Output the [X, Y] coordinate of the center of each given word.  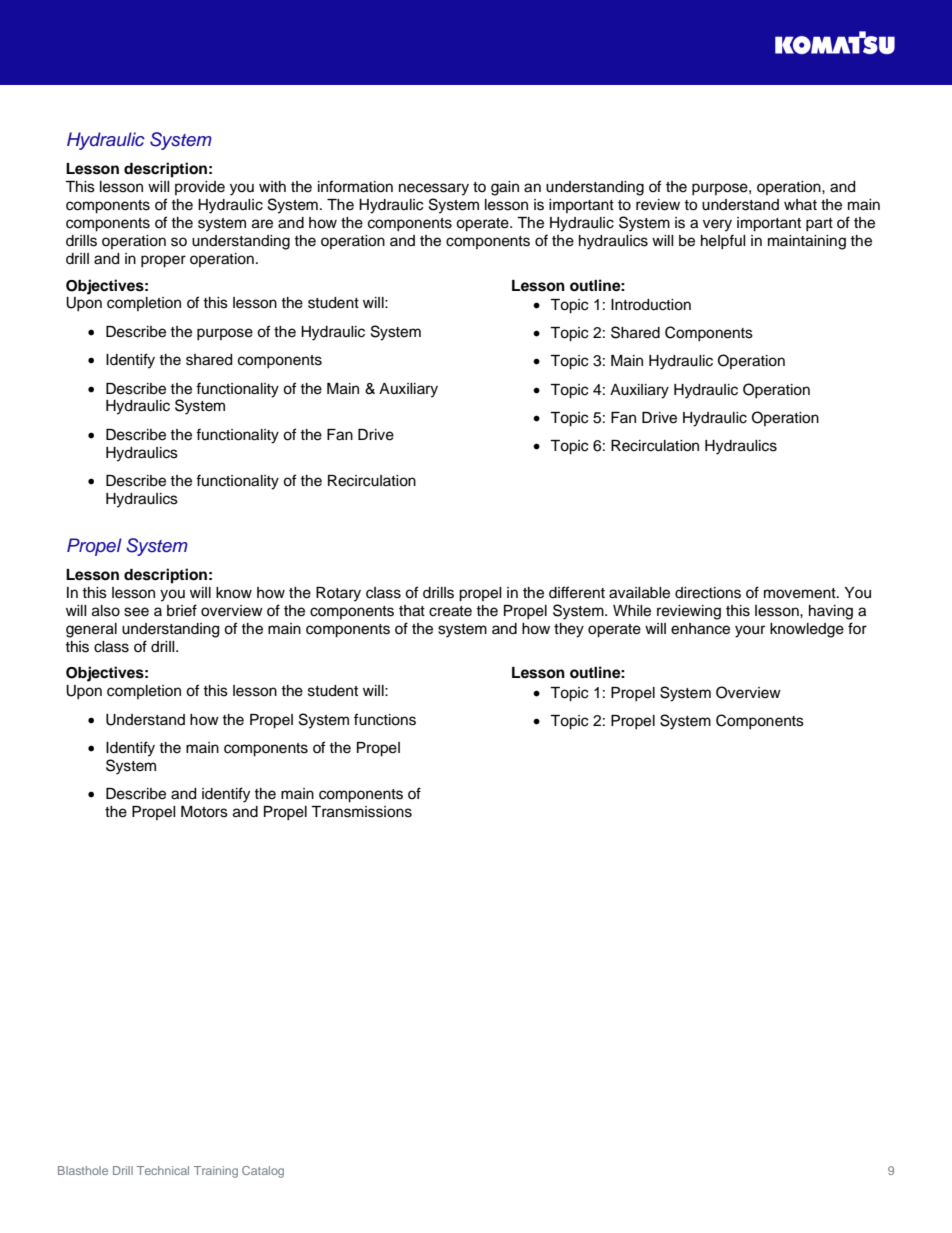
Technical [163, 1170]
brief [182, 610]
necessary [434, 189]
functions [385, 719]
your [750, 631]
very [717, 225]
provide [200, 188]
